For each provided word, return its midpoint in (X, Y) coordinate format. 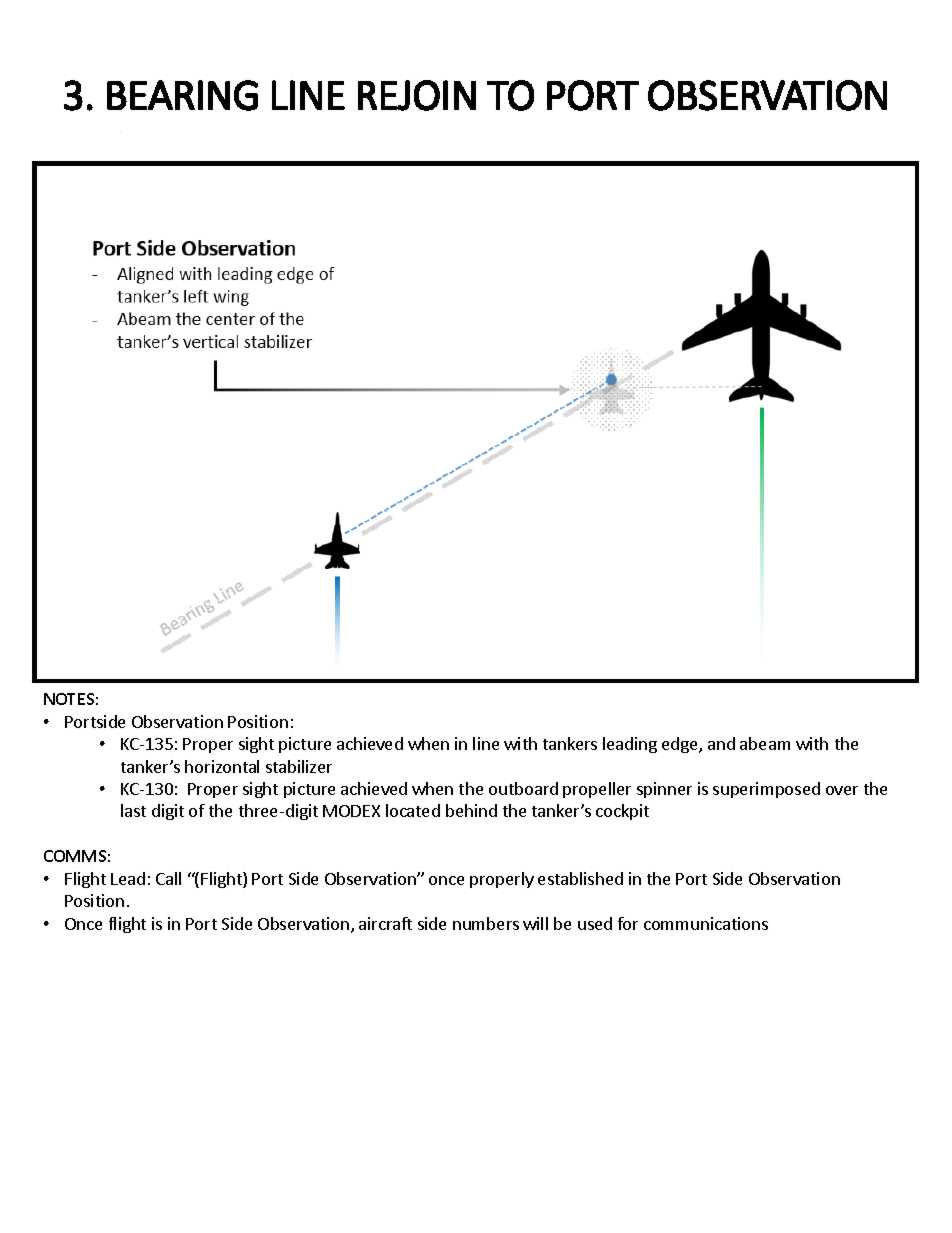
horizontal (222, 766)
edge (681, 745)
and (721, 743)
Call (168, 878)
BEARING (182, 95)
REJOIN (417, 95)
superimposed (766, 790)
